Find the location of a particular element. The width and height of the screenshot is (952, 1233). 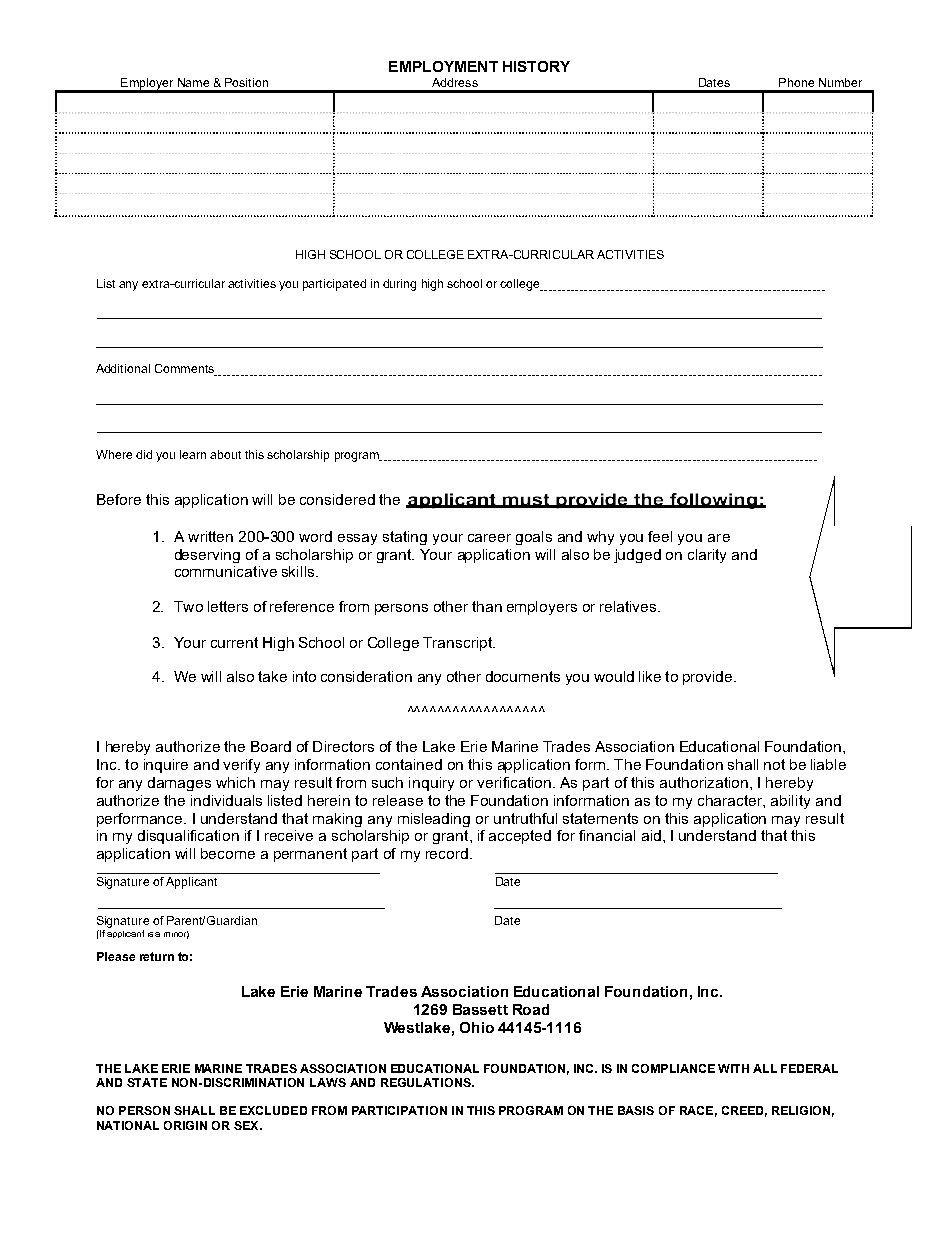

during is located at coordinates (399, 285).
